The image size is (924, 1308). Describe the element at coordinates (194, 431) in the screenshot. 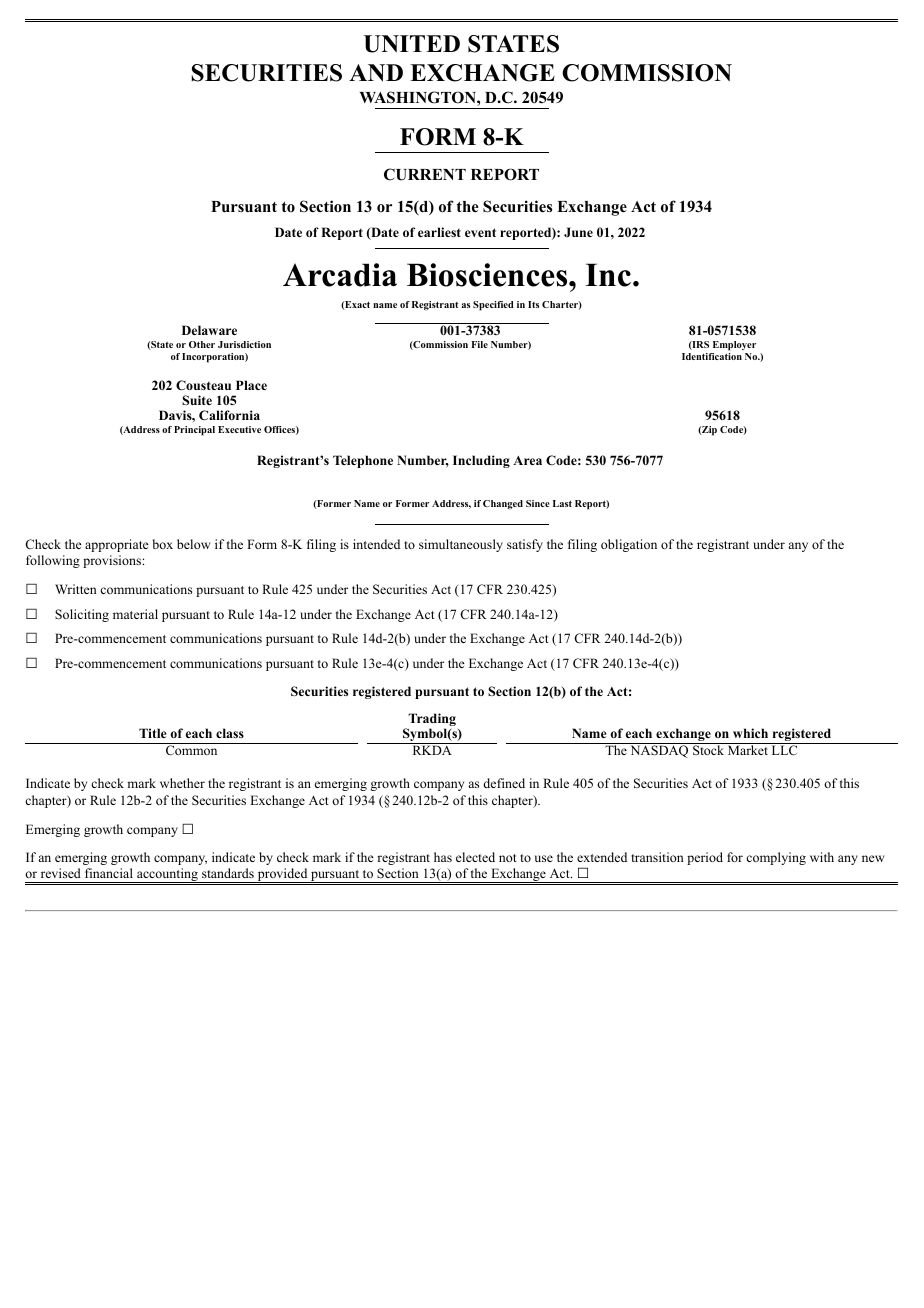

I see `Principal` at that location.
